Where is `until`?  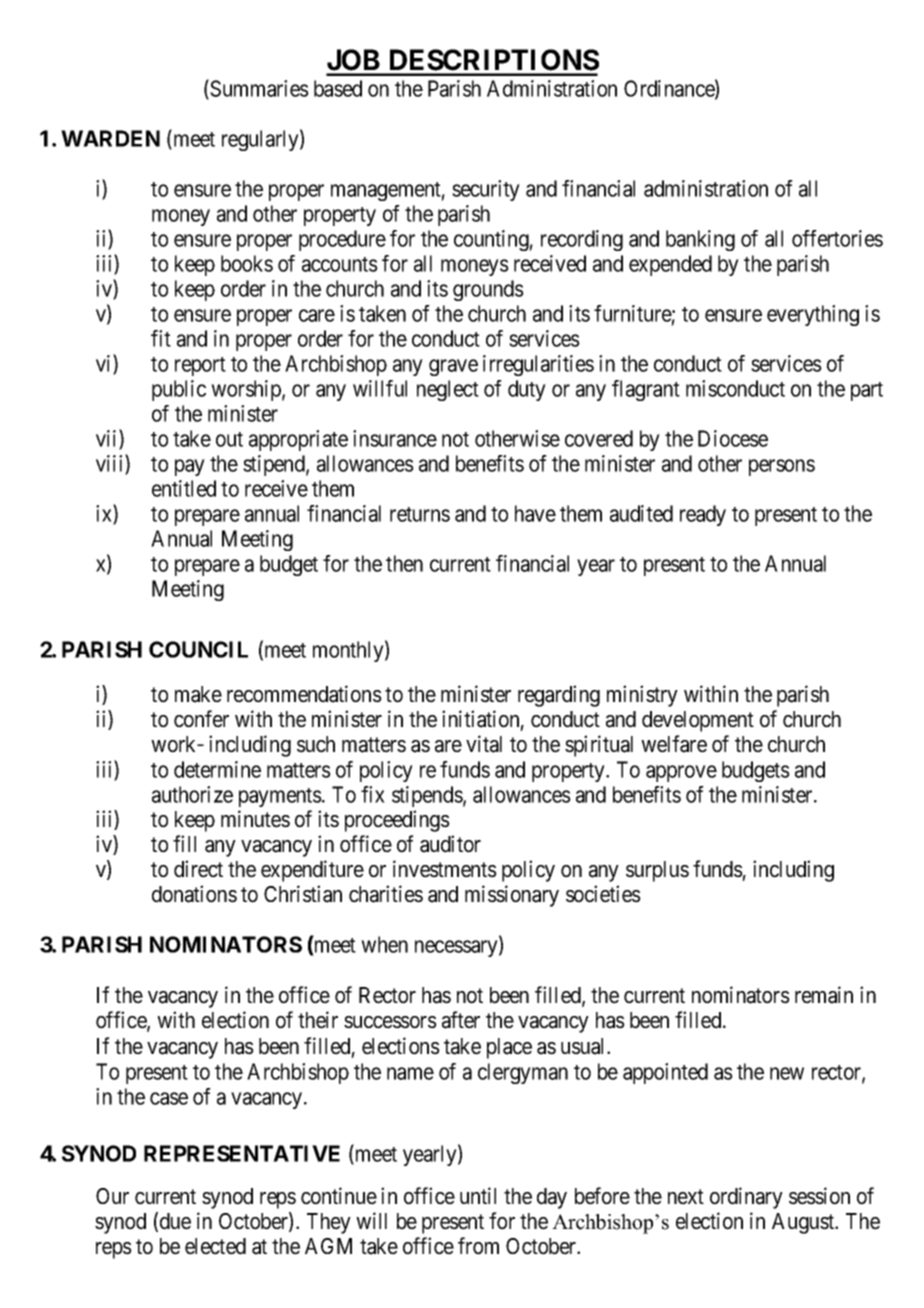 until is located at coordinates (478, 1195).
